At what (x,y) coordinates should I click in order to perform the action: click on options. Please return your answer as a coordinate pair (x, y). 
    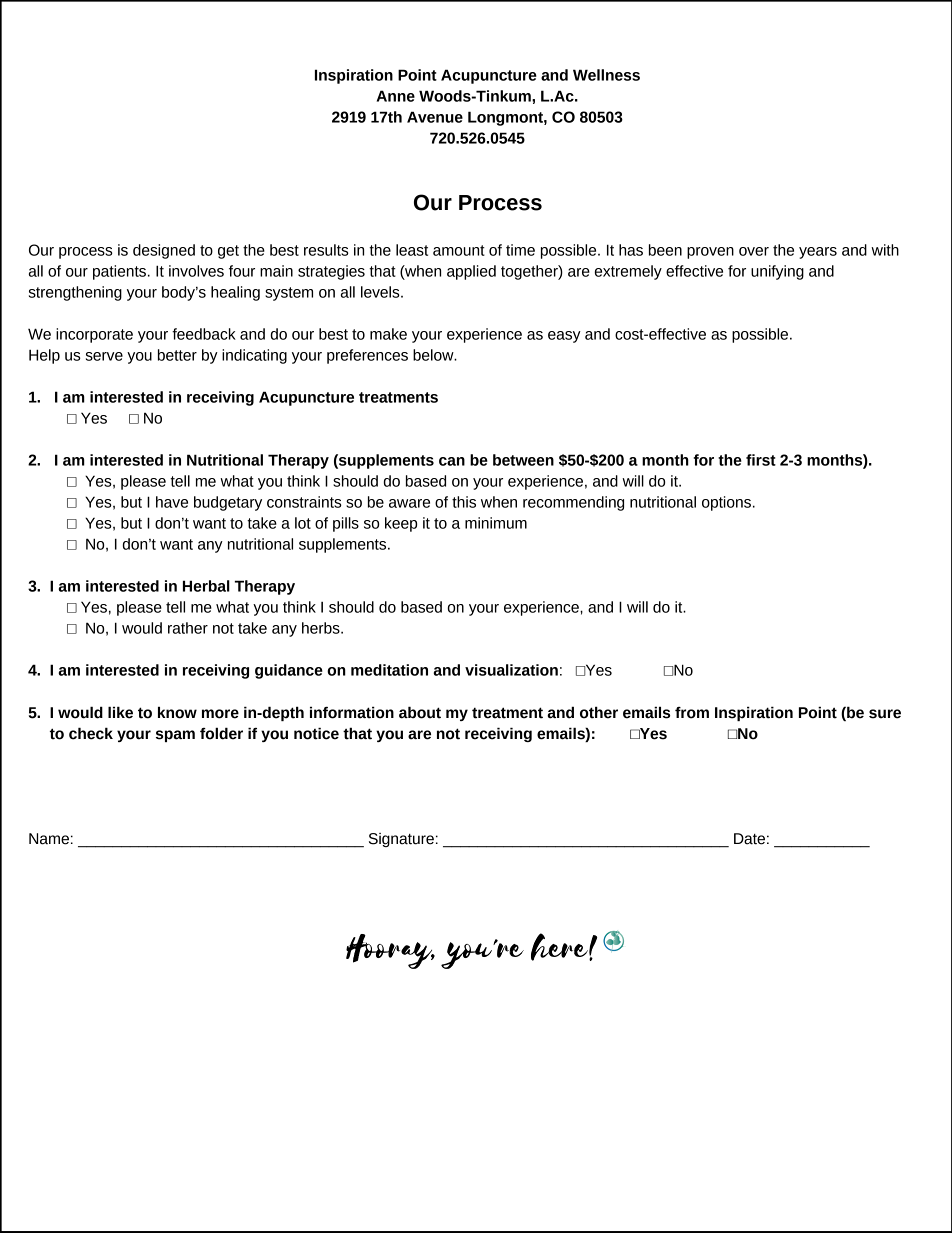
    Looking at the image, I should click on (726, 503).
